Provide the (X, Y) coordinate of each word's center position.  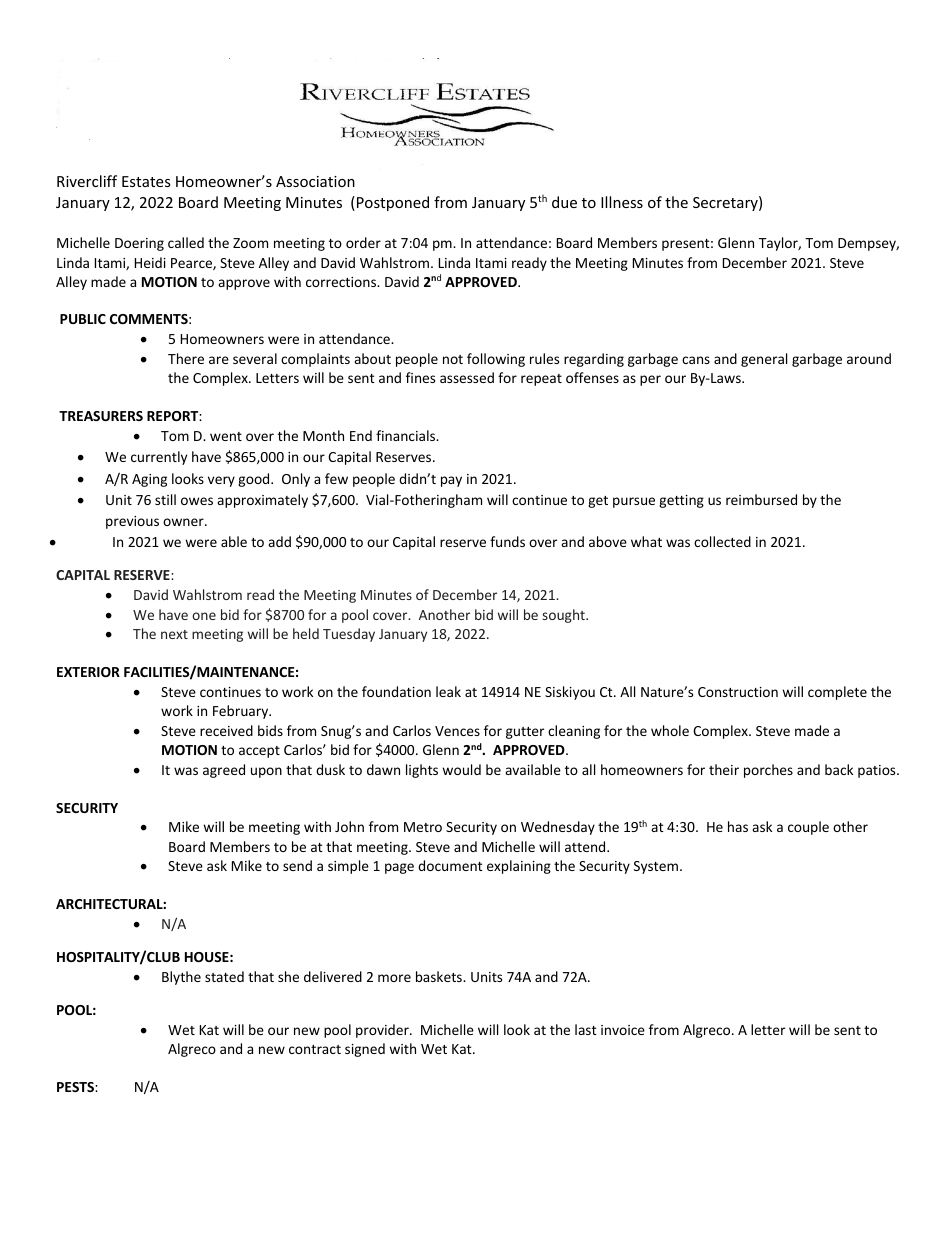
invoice (623, 1030)
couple (808, 828)
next (174, 634)
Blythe (181, 978)
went (226, 436)
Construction (738, 692)
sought (565, 616)
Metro (423, 827)
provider (383, 1031)
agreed (224, 771)
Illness (622, 202)
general (764, 360)
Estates (146, 181)
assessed (467, 377)
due (564, 202)
